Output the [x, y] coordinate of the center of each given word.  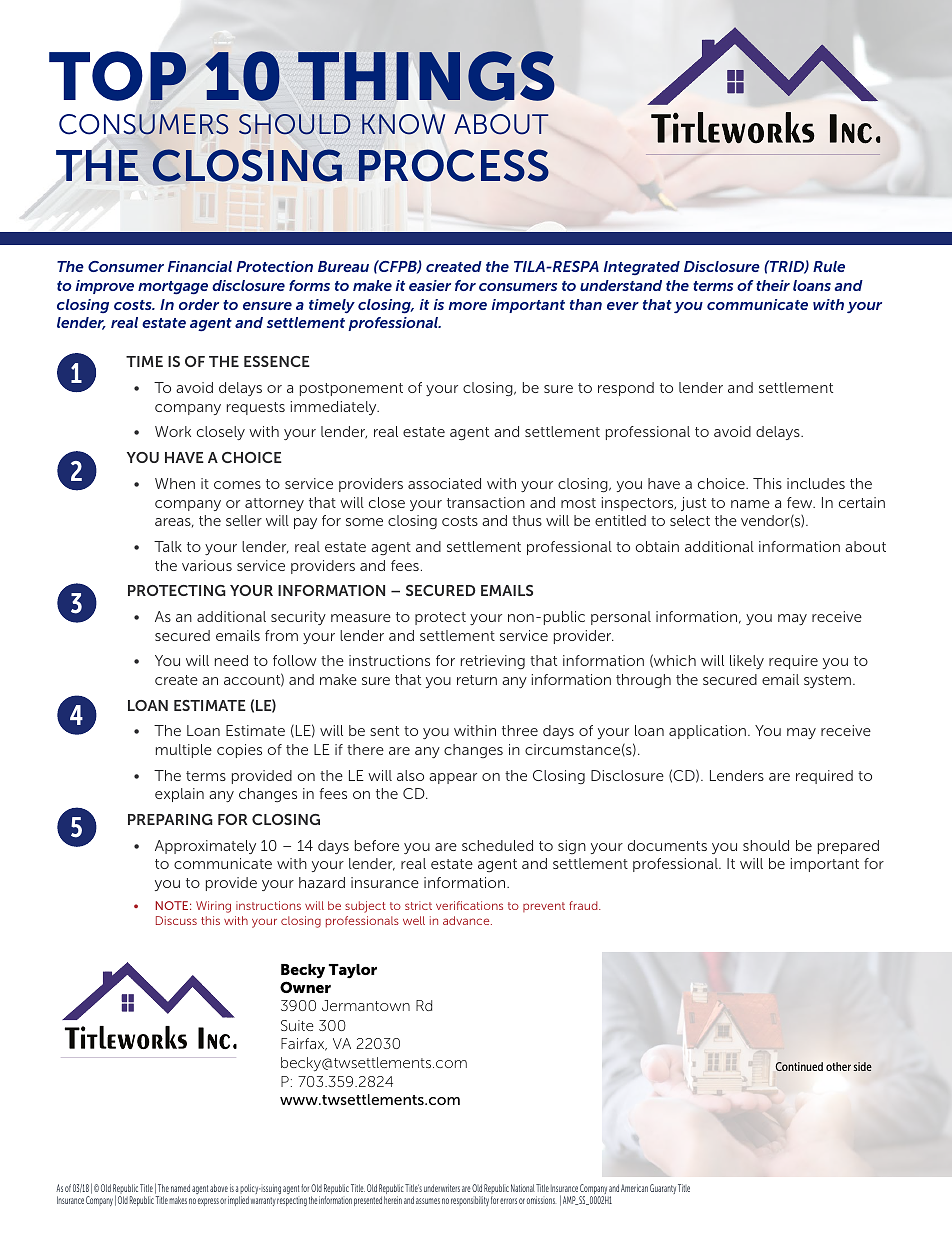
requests [256, 408]
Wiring [213, 907]
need [231, 660]
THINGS [426, 76]
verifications [469, 905]
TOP [119, 77]
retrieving [493, 662]
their [773, 285]
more [468, 306]
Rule [829, 266]
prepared [848, 847]
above [219, 1188]
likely [747, 662]
